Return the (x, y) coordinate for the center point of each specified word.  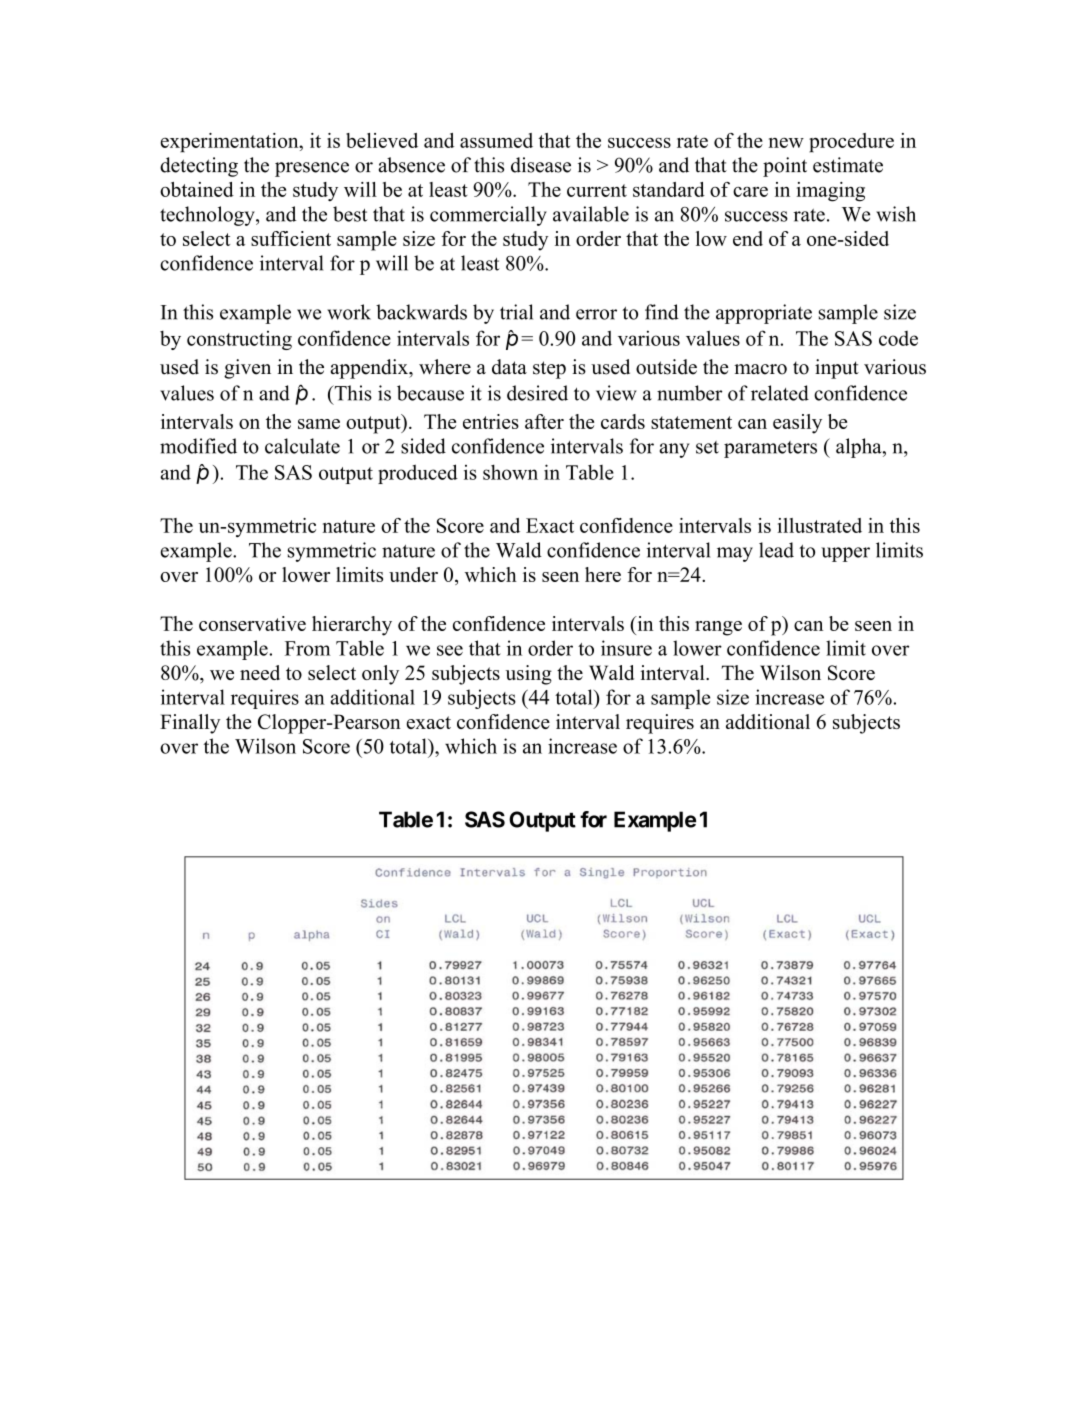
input (837, 369)
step (549, 370)
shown (510, 472)
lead (776, 550)
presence (312, 169)
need (260, 672)
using (529, 675)
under (413, 574)
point (785, 167)
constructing (239, 340)
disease (541, 165)
